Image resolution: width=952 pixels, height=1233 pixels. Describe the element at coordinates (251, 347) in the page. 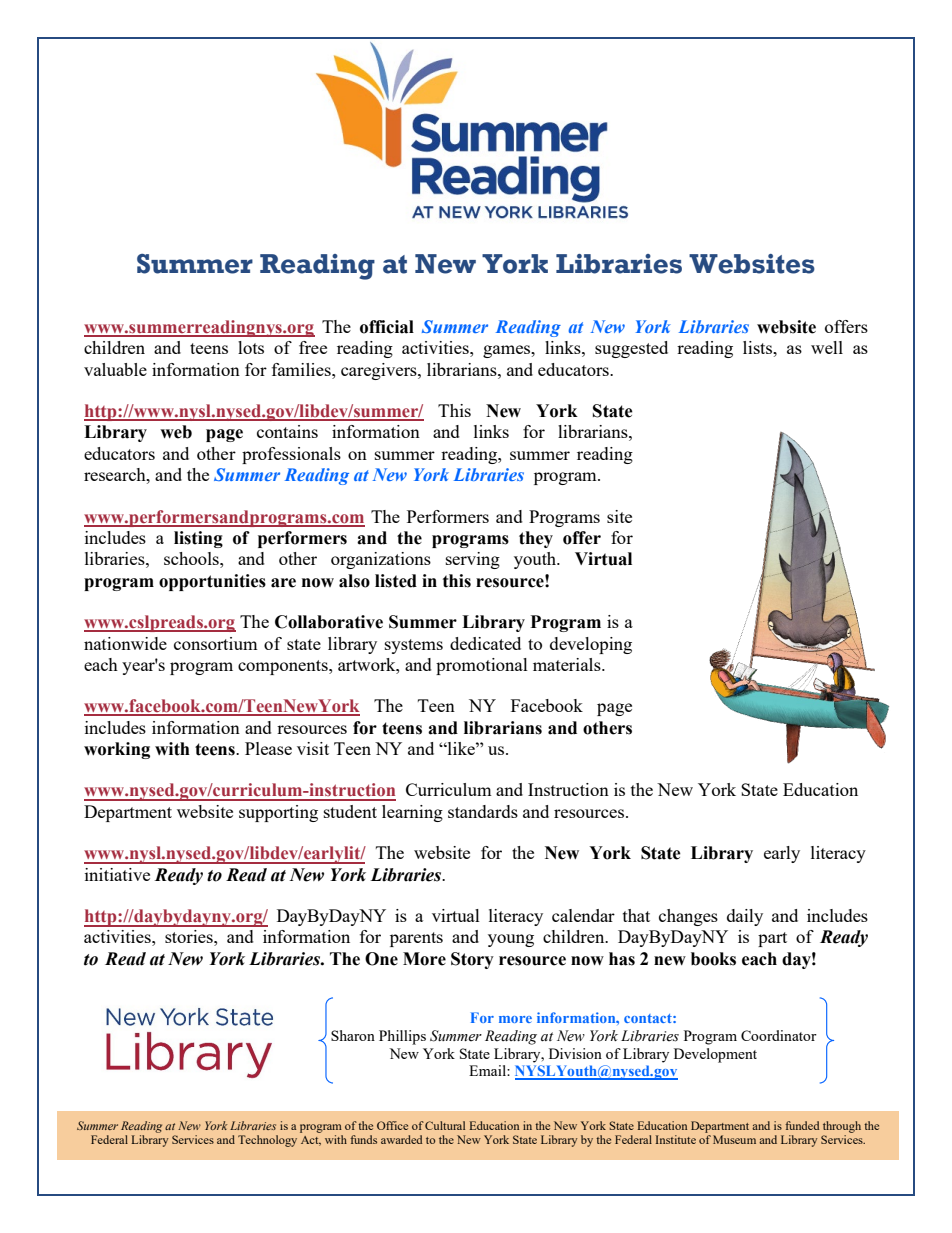

I see `lots` at that location.
